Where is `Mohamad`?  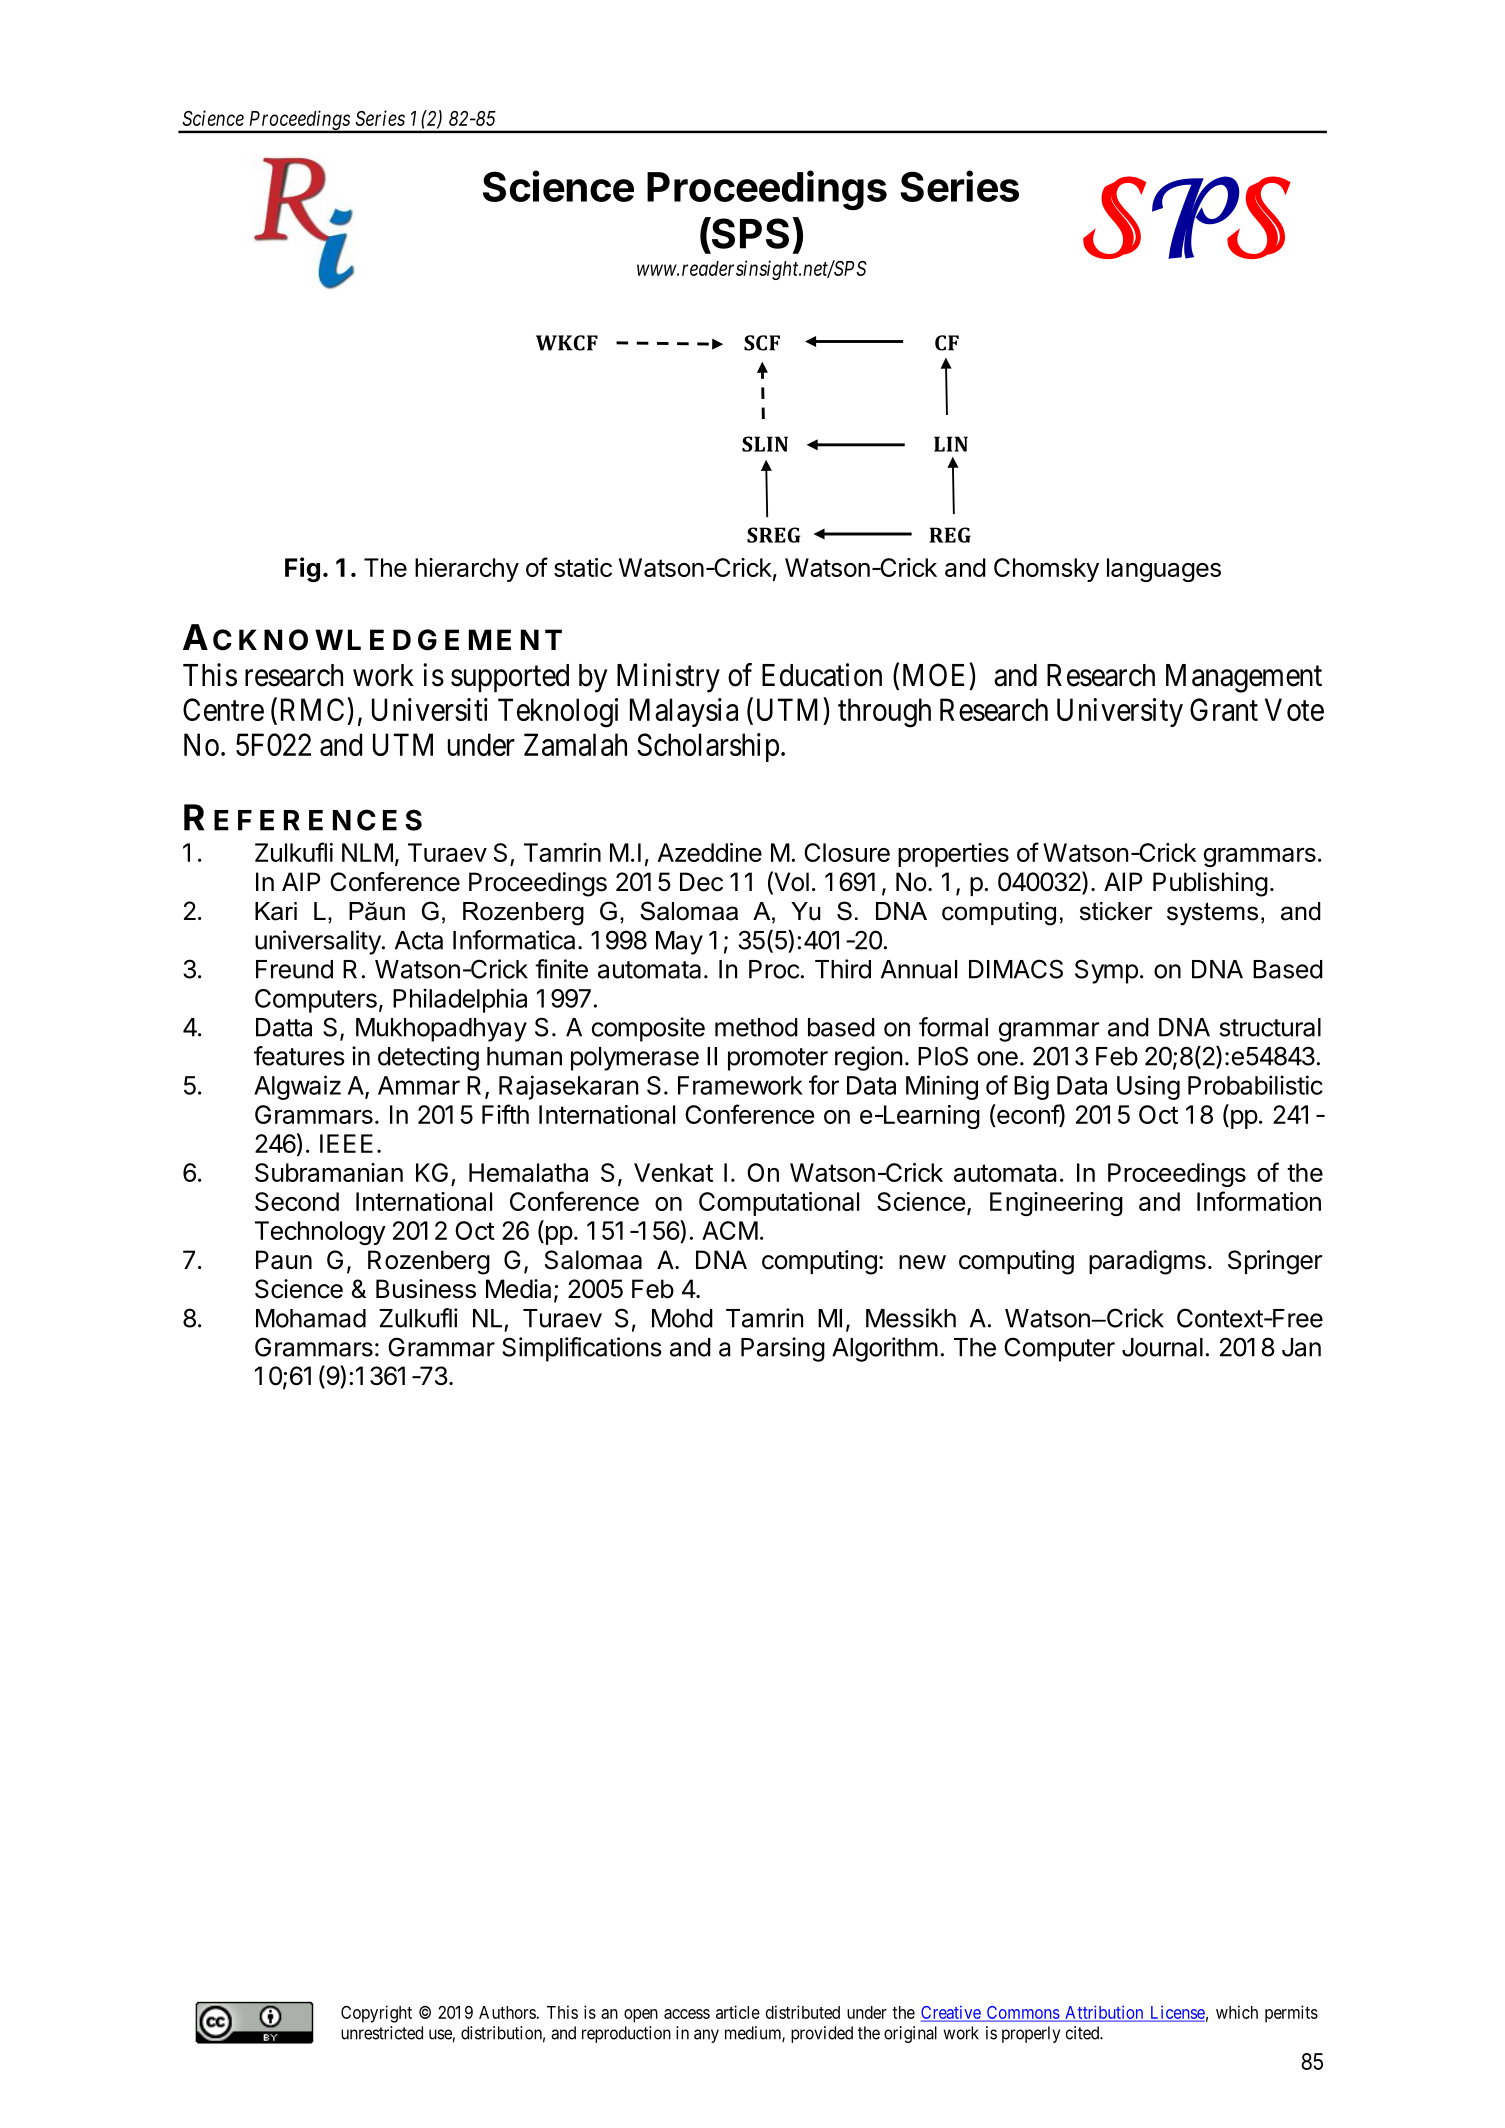 Mohamad is located at coordinates (311, 1318).
